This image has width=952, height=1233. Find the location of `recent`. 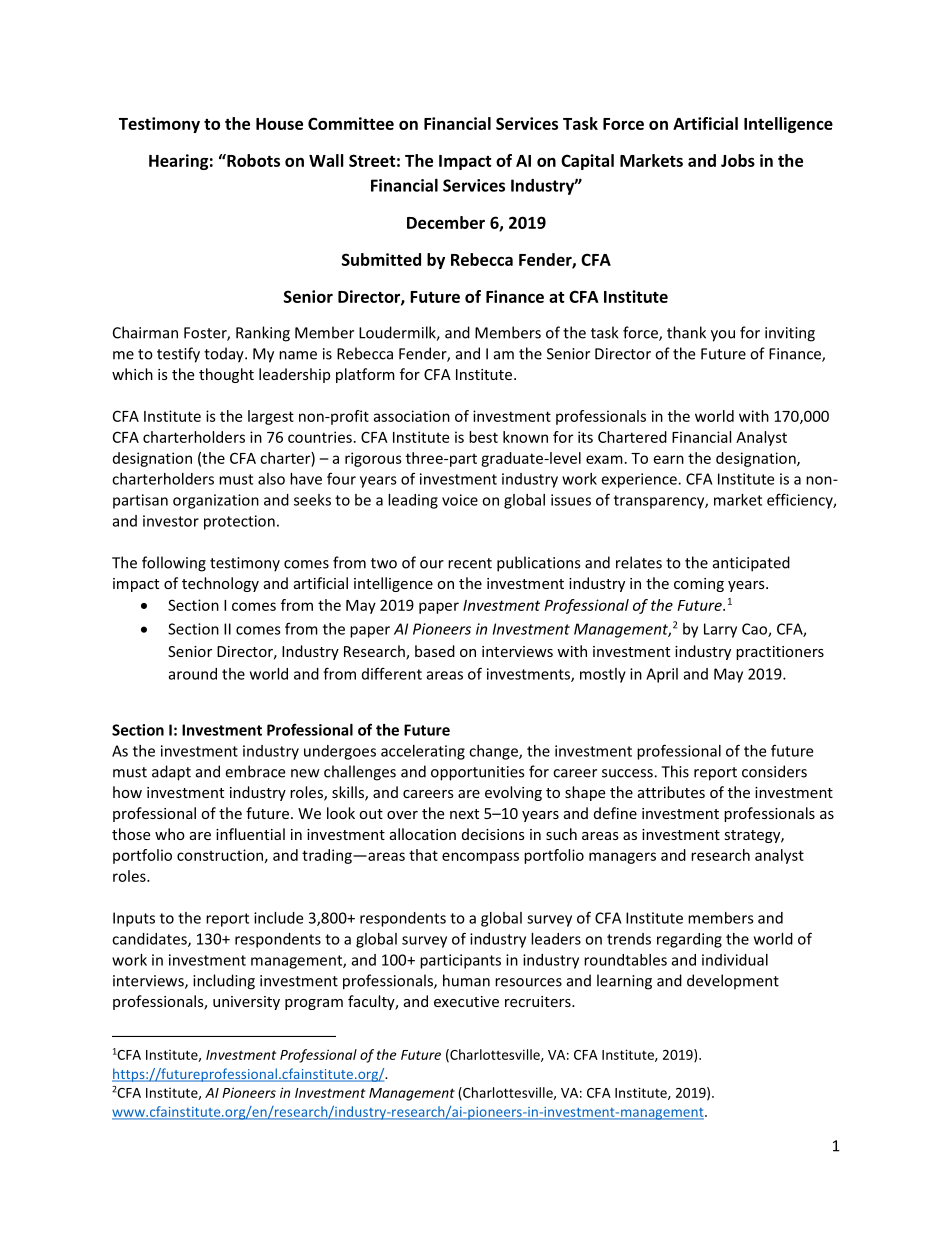

recent is located at coordinates (470, 563).
